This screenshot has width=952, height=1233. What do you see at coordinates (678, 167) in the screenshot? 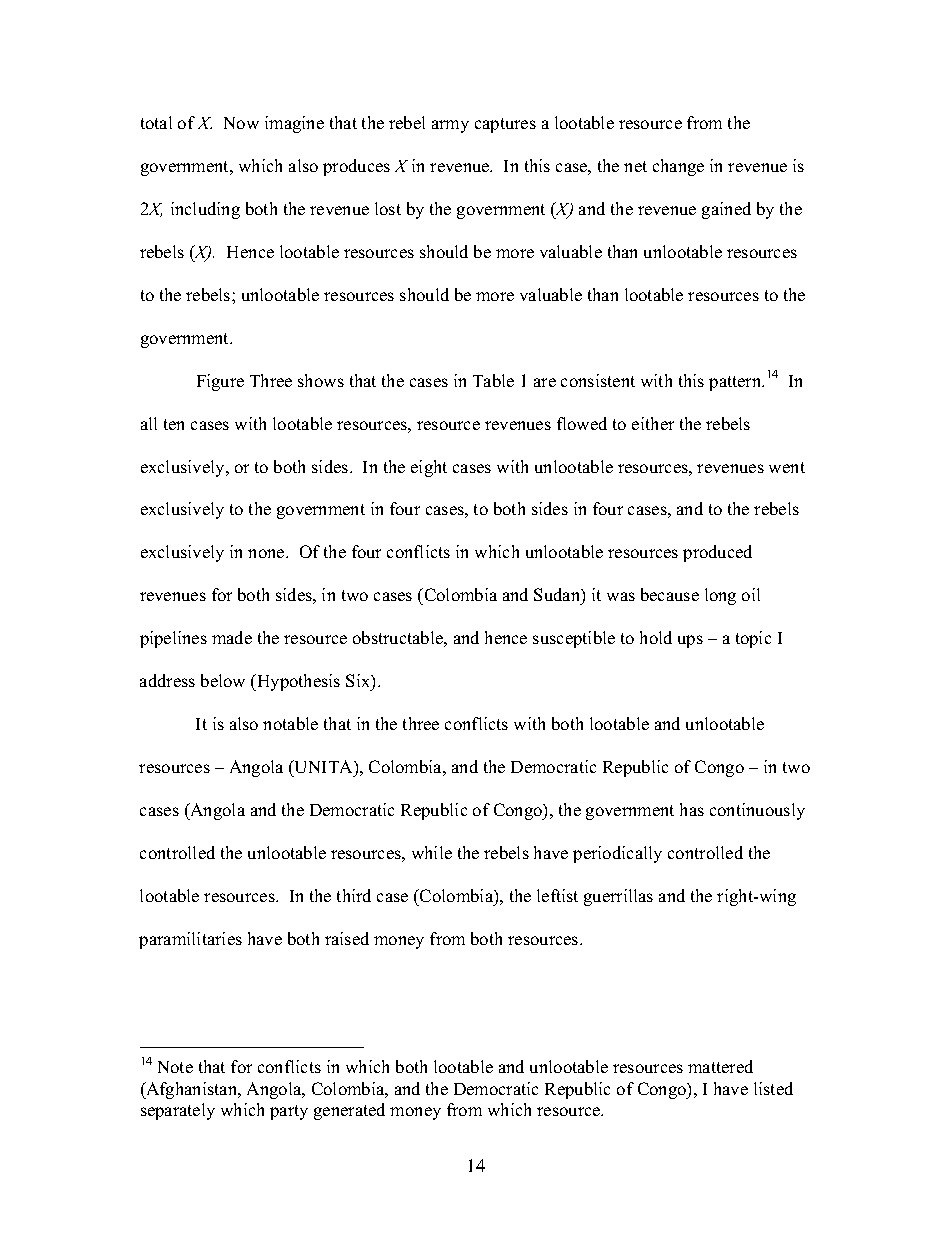
I see `change` at bounding box center [678, 167].
